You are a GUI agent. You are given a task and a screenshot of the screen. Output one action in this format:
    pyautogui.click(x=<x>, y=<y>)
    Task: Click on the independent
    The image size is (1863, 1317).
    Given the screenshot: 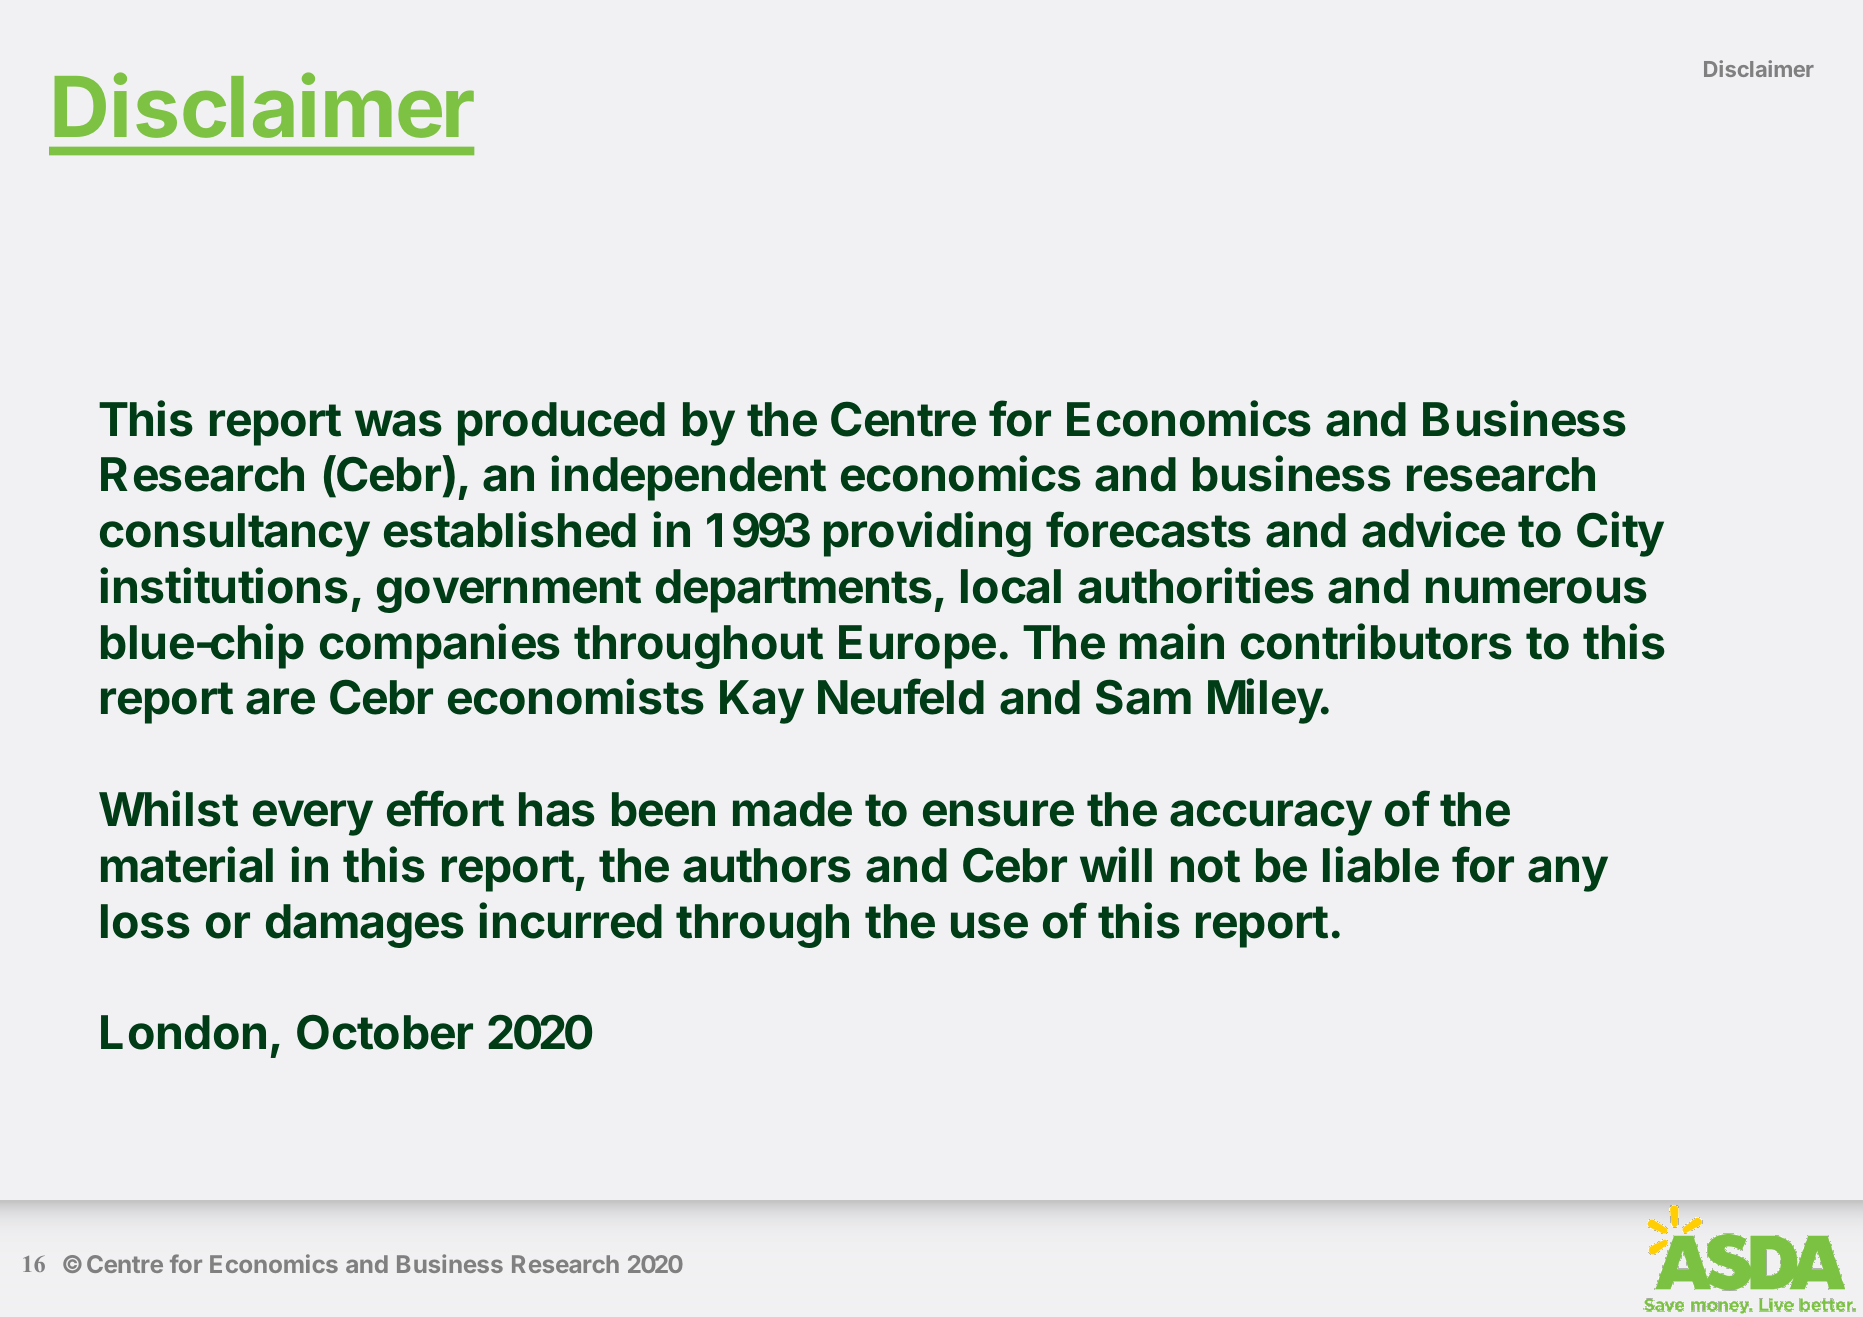 What is the action you would take?
    pyautogui.click(x=688, y=478)
